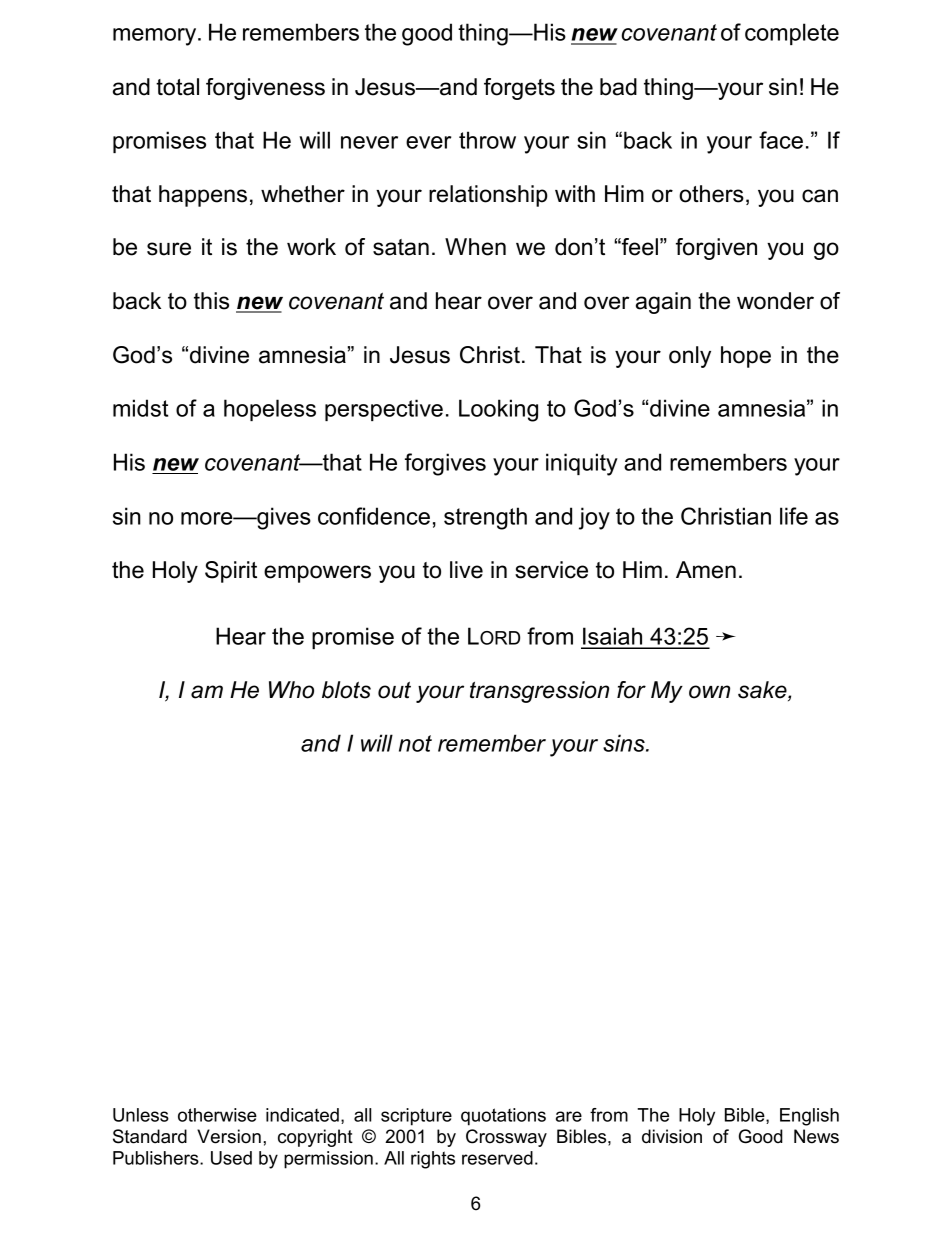  What do you see at coordinates (792, 34) in the screenshot?
I see `complete` at bounding box center [792, 34].
